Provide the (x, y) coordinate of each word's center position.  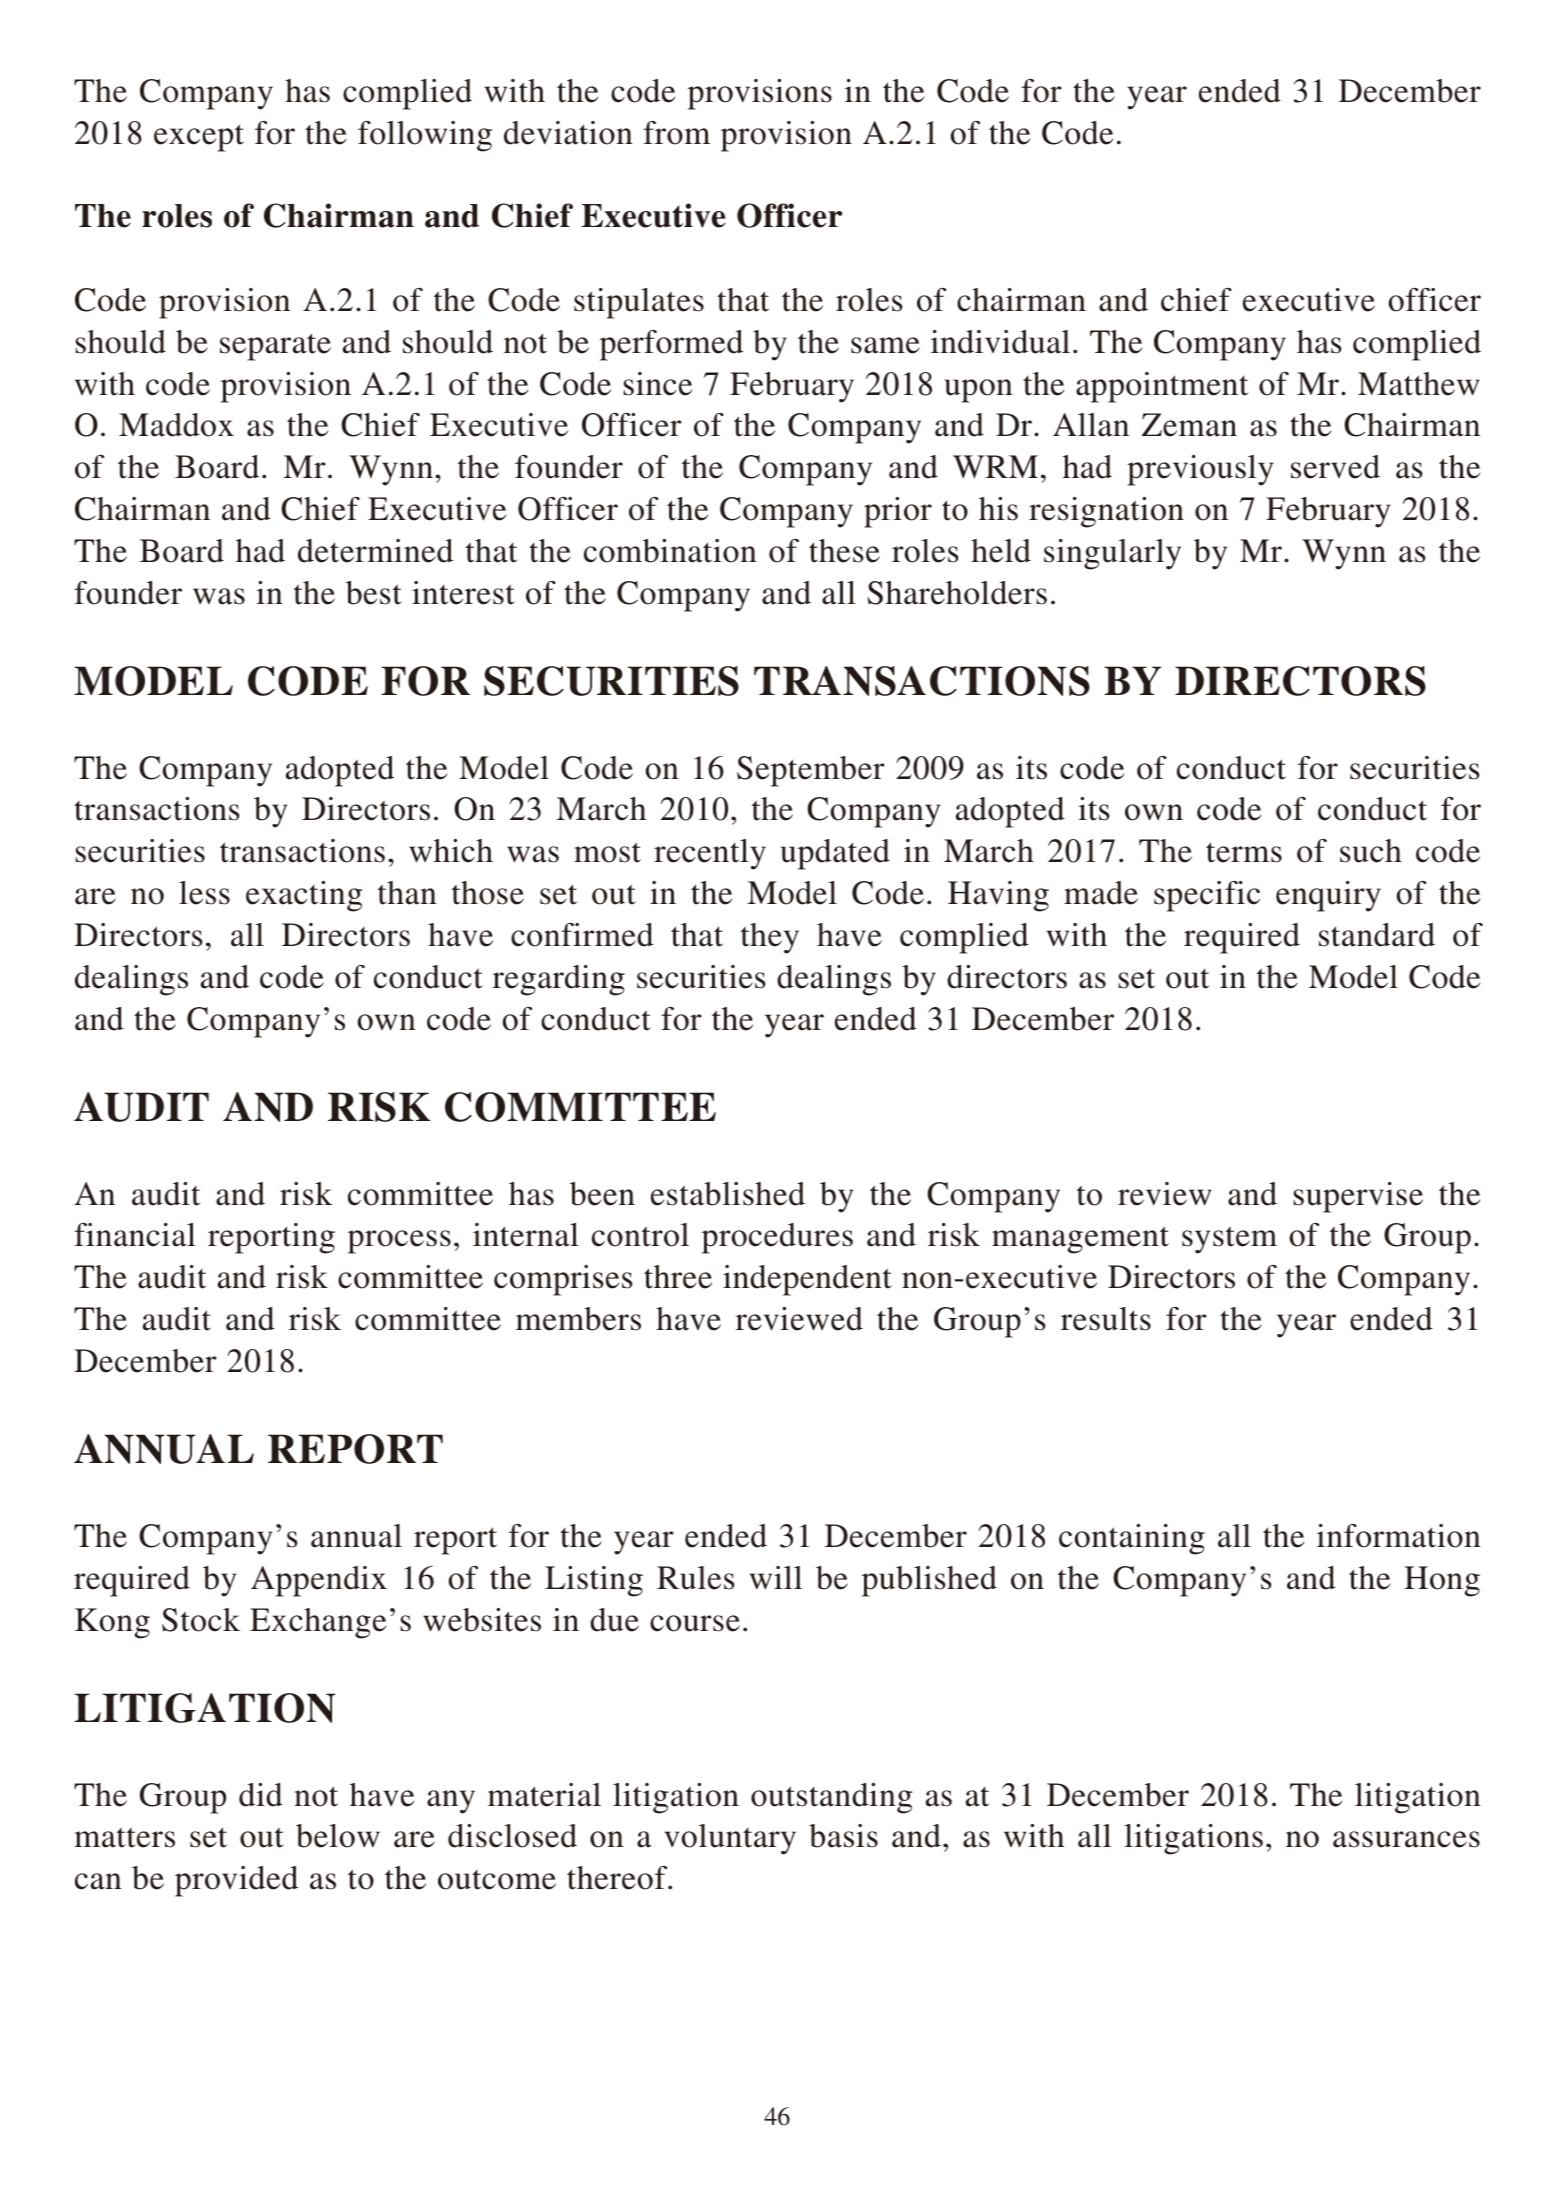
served (1335, 467)
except (199, 138)
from (676, 133)
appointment (1162, 387)
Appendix (319, 1581)
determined (375, 551)
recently (710, 854)
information (1399, 1536)
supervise (1358, 1197)
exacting (304, 896)
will (776, 1578)
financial (135, 1235)
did (261, 1795)
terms (1244, 852)
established (728, 1194)
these (844, 551)
